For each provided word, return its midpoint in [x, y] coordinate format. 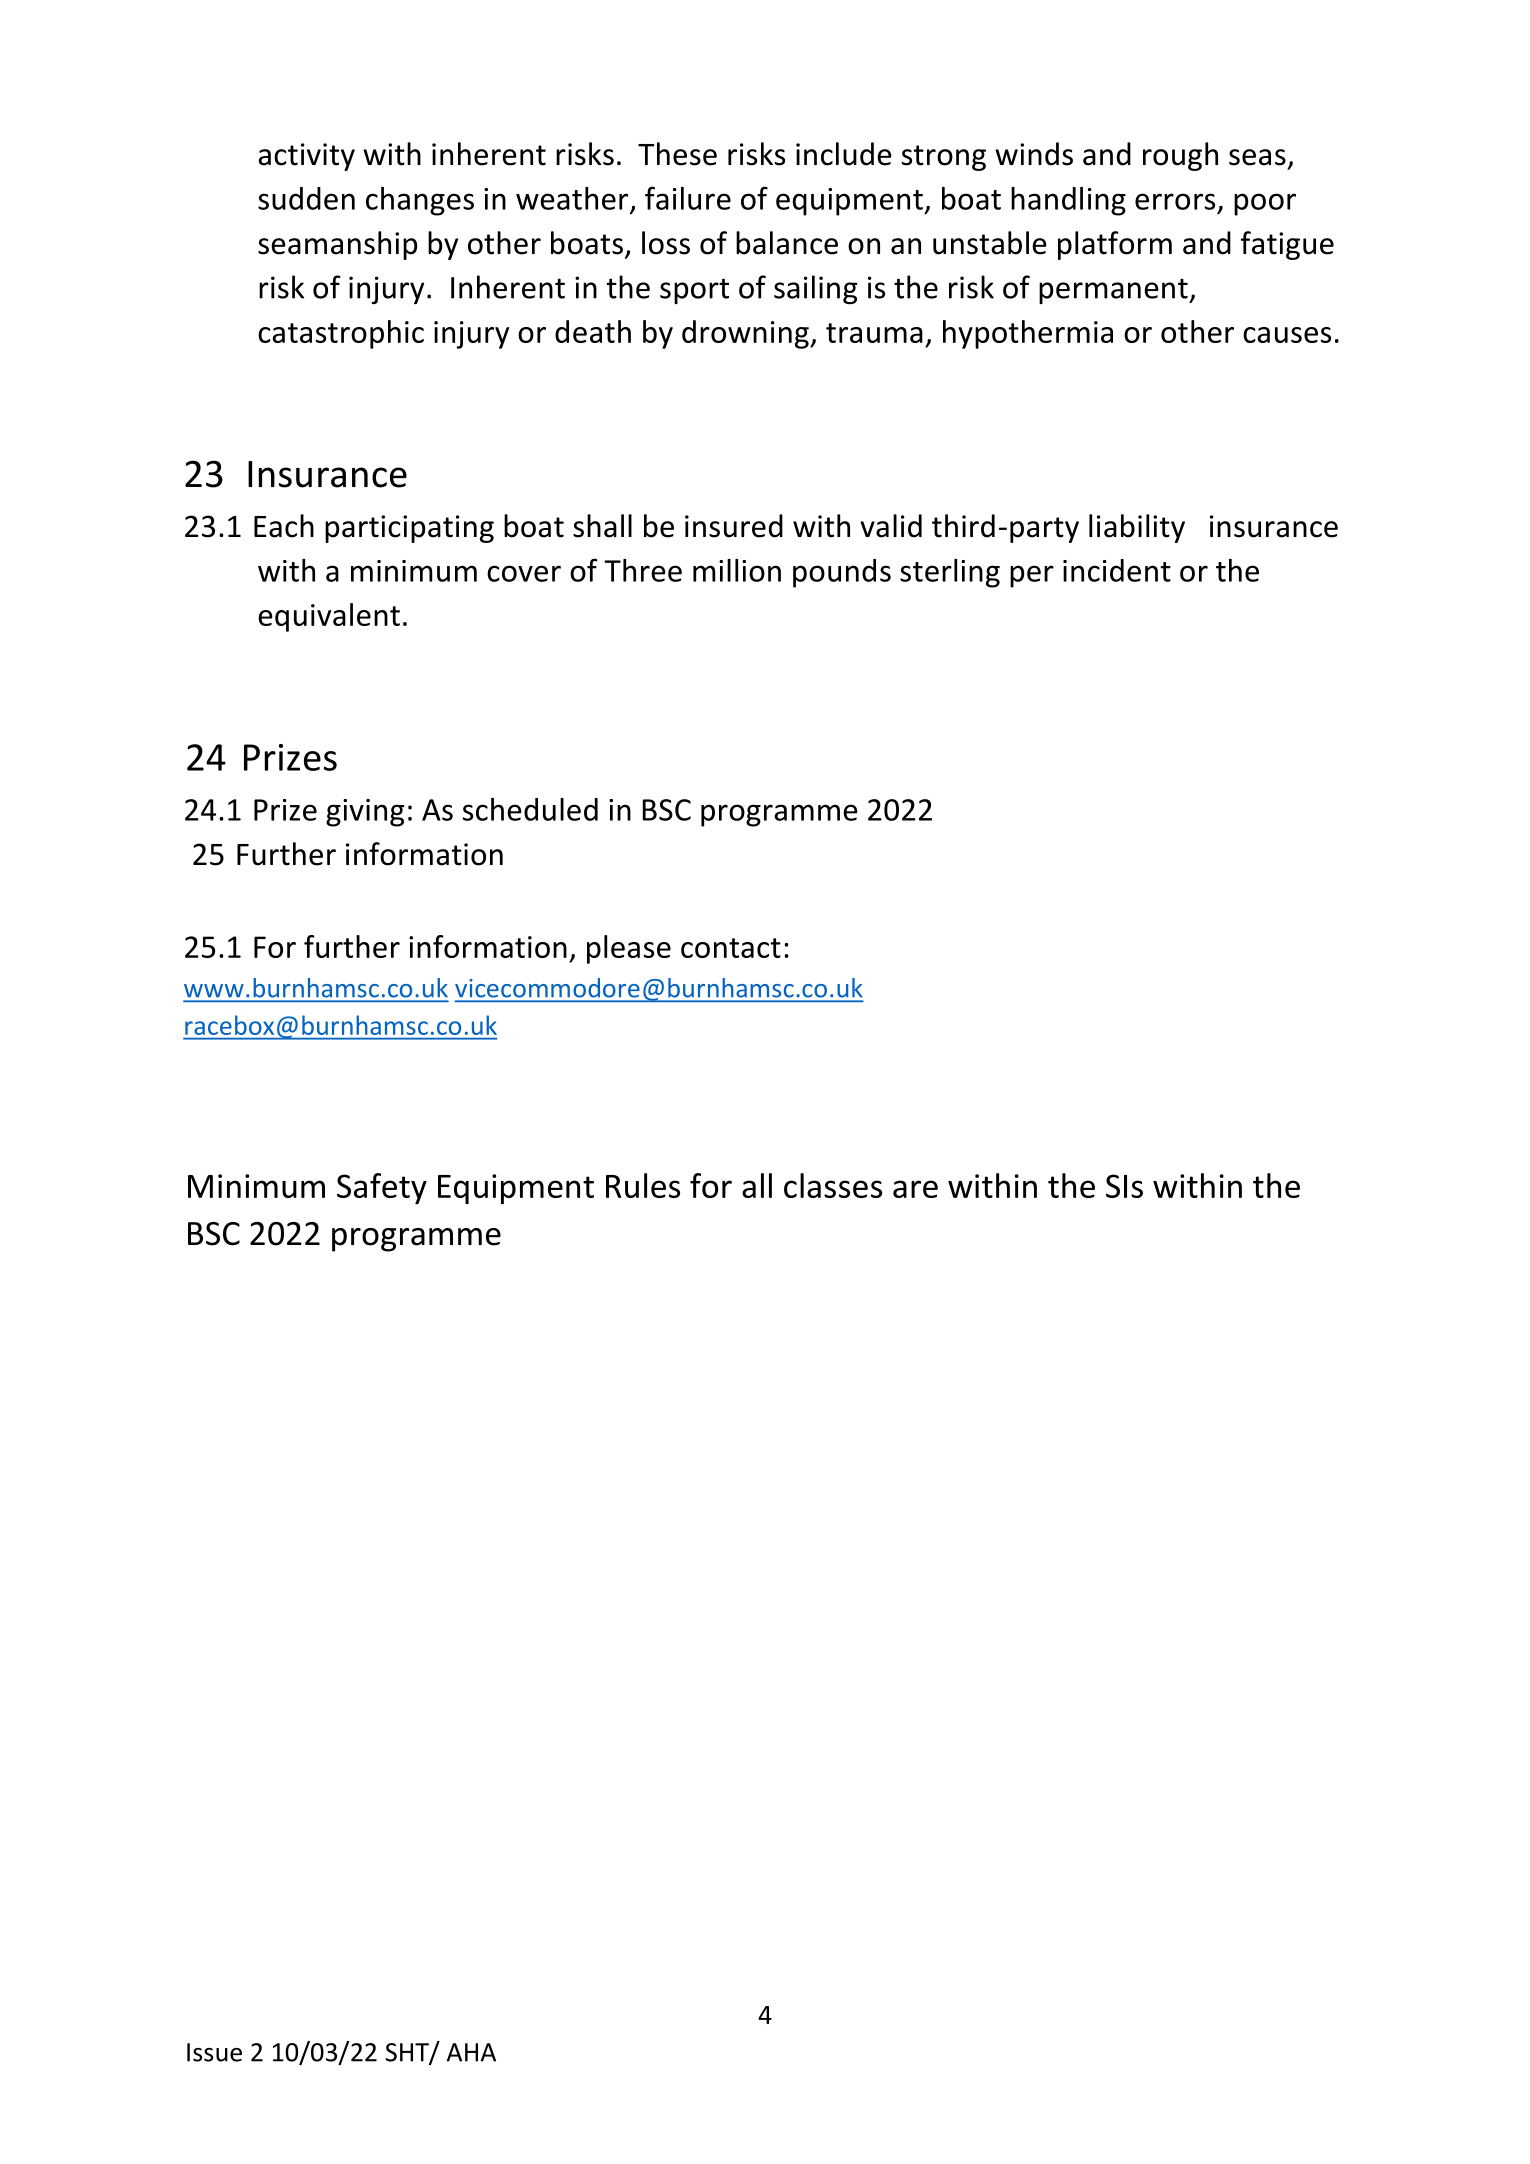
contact [731, 948]
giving [365, 813]
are [915, 1189]
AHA [471, 2052]
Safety [382, 1188]
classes [833, 1185]
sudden [306, 198]
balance [787, 243]
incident [1117, 570]
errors [1175, 201]
